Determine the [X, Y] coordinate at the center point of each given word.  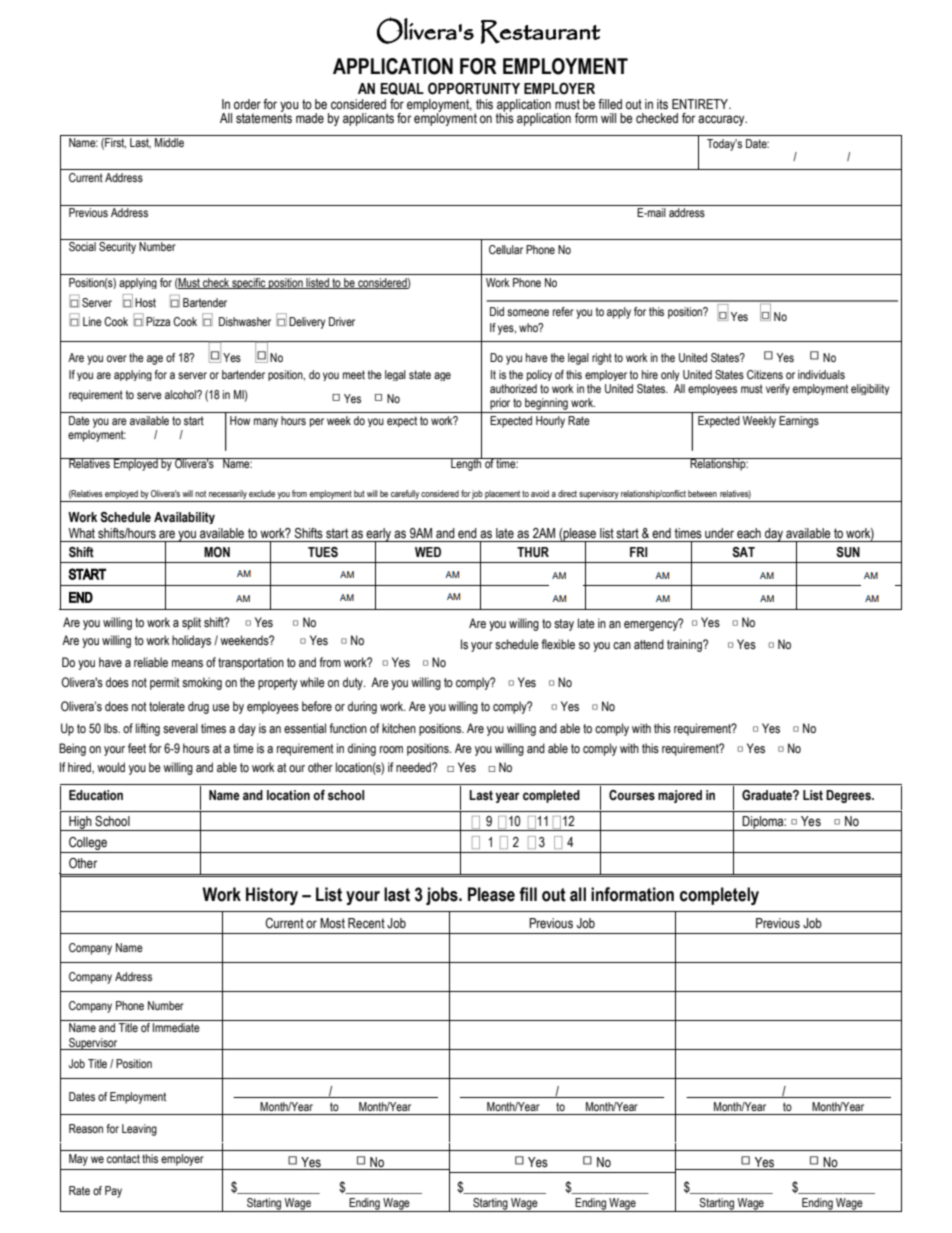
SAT [743, 552]
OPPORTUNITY [474, 88]
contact [123, 1158]
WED [428, 552]
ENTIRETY [701, 104]
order [247, 104]
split [191, 623]
